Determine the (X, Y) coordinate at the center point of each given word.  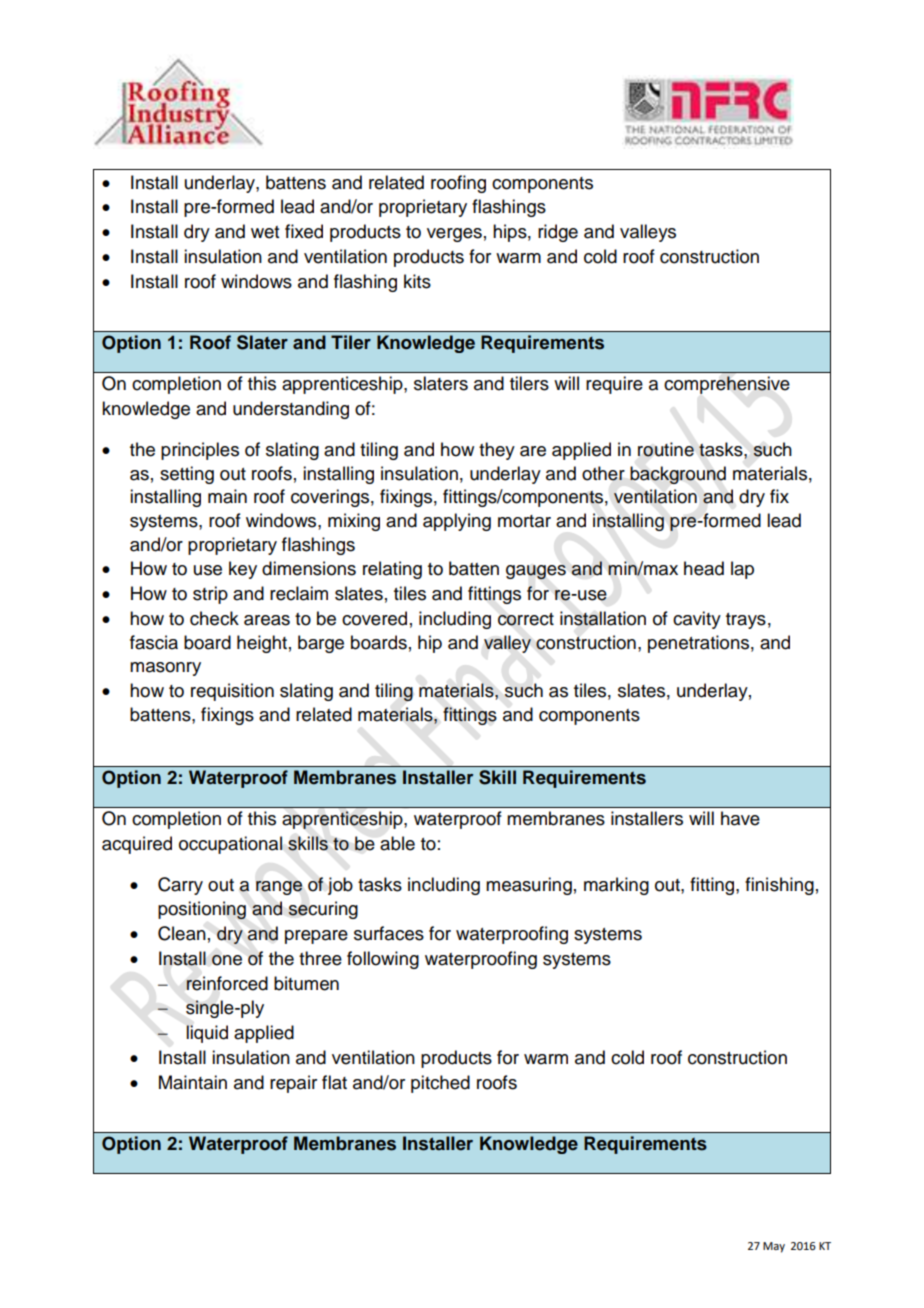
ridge (558, 233)
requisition (232, 692)
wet (265, 232)
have (740, 818)
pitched (440, 1084)
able (397, 843)
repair (293, 1084)
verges (454, 235)
